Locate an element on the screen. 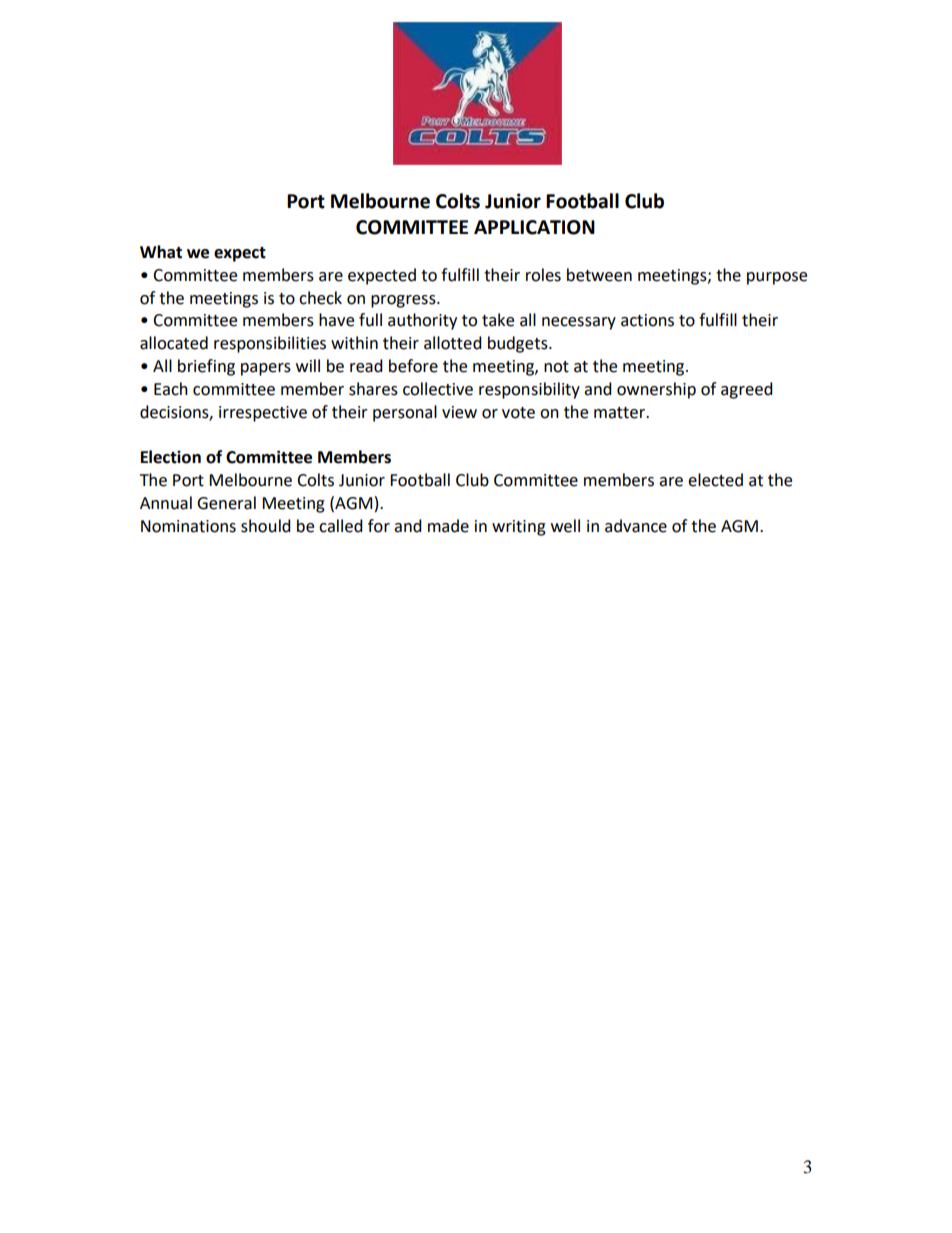 The width and height of the screenshot is (952, 1233). should is located at coordinates (266, 526).
